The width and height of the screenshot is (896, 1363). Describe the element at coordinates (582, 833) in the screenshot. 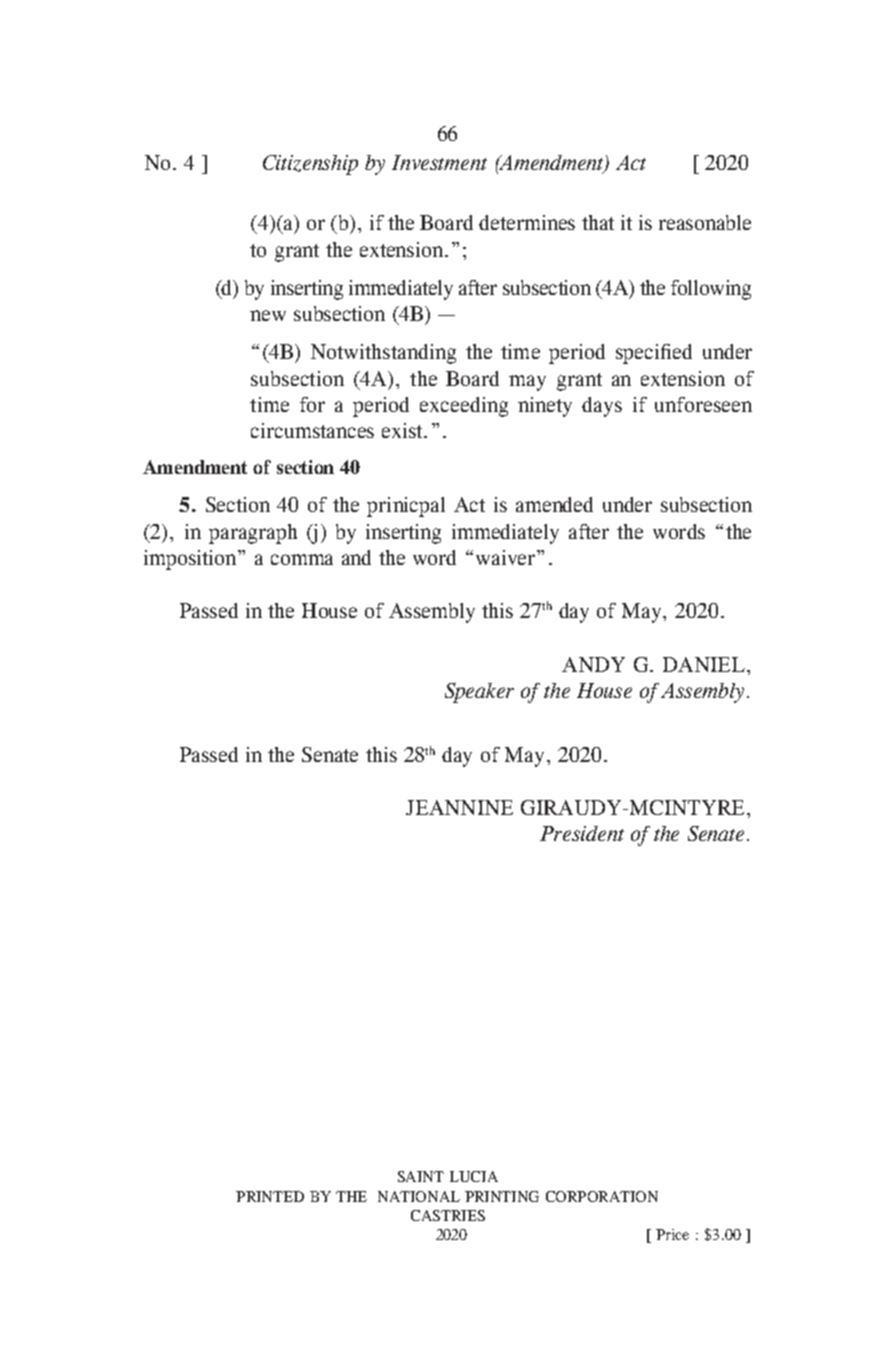

I see `President` at that location.
